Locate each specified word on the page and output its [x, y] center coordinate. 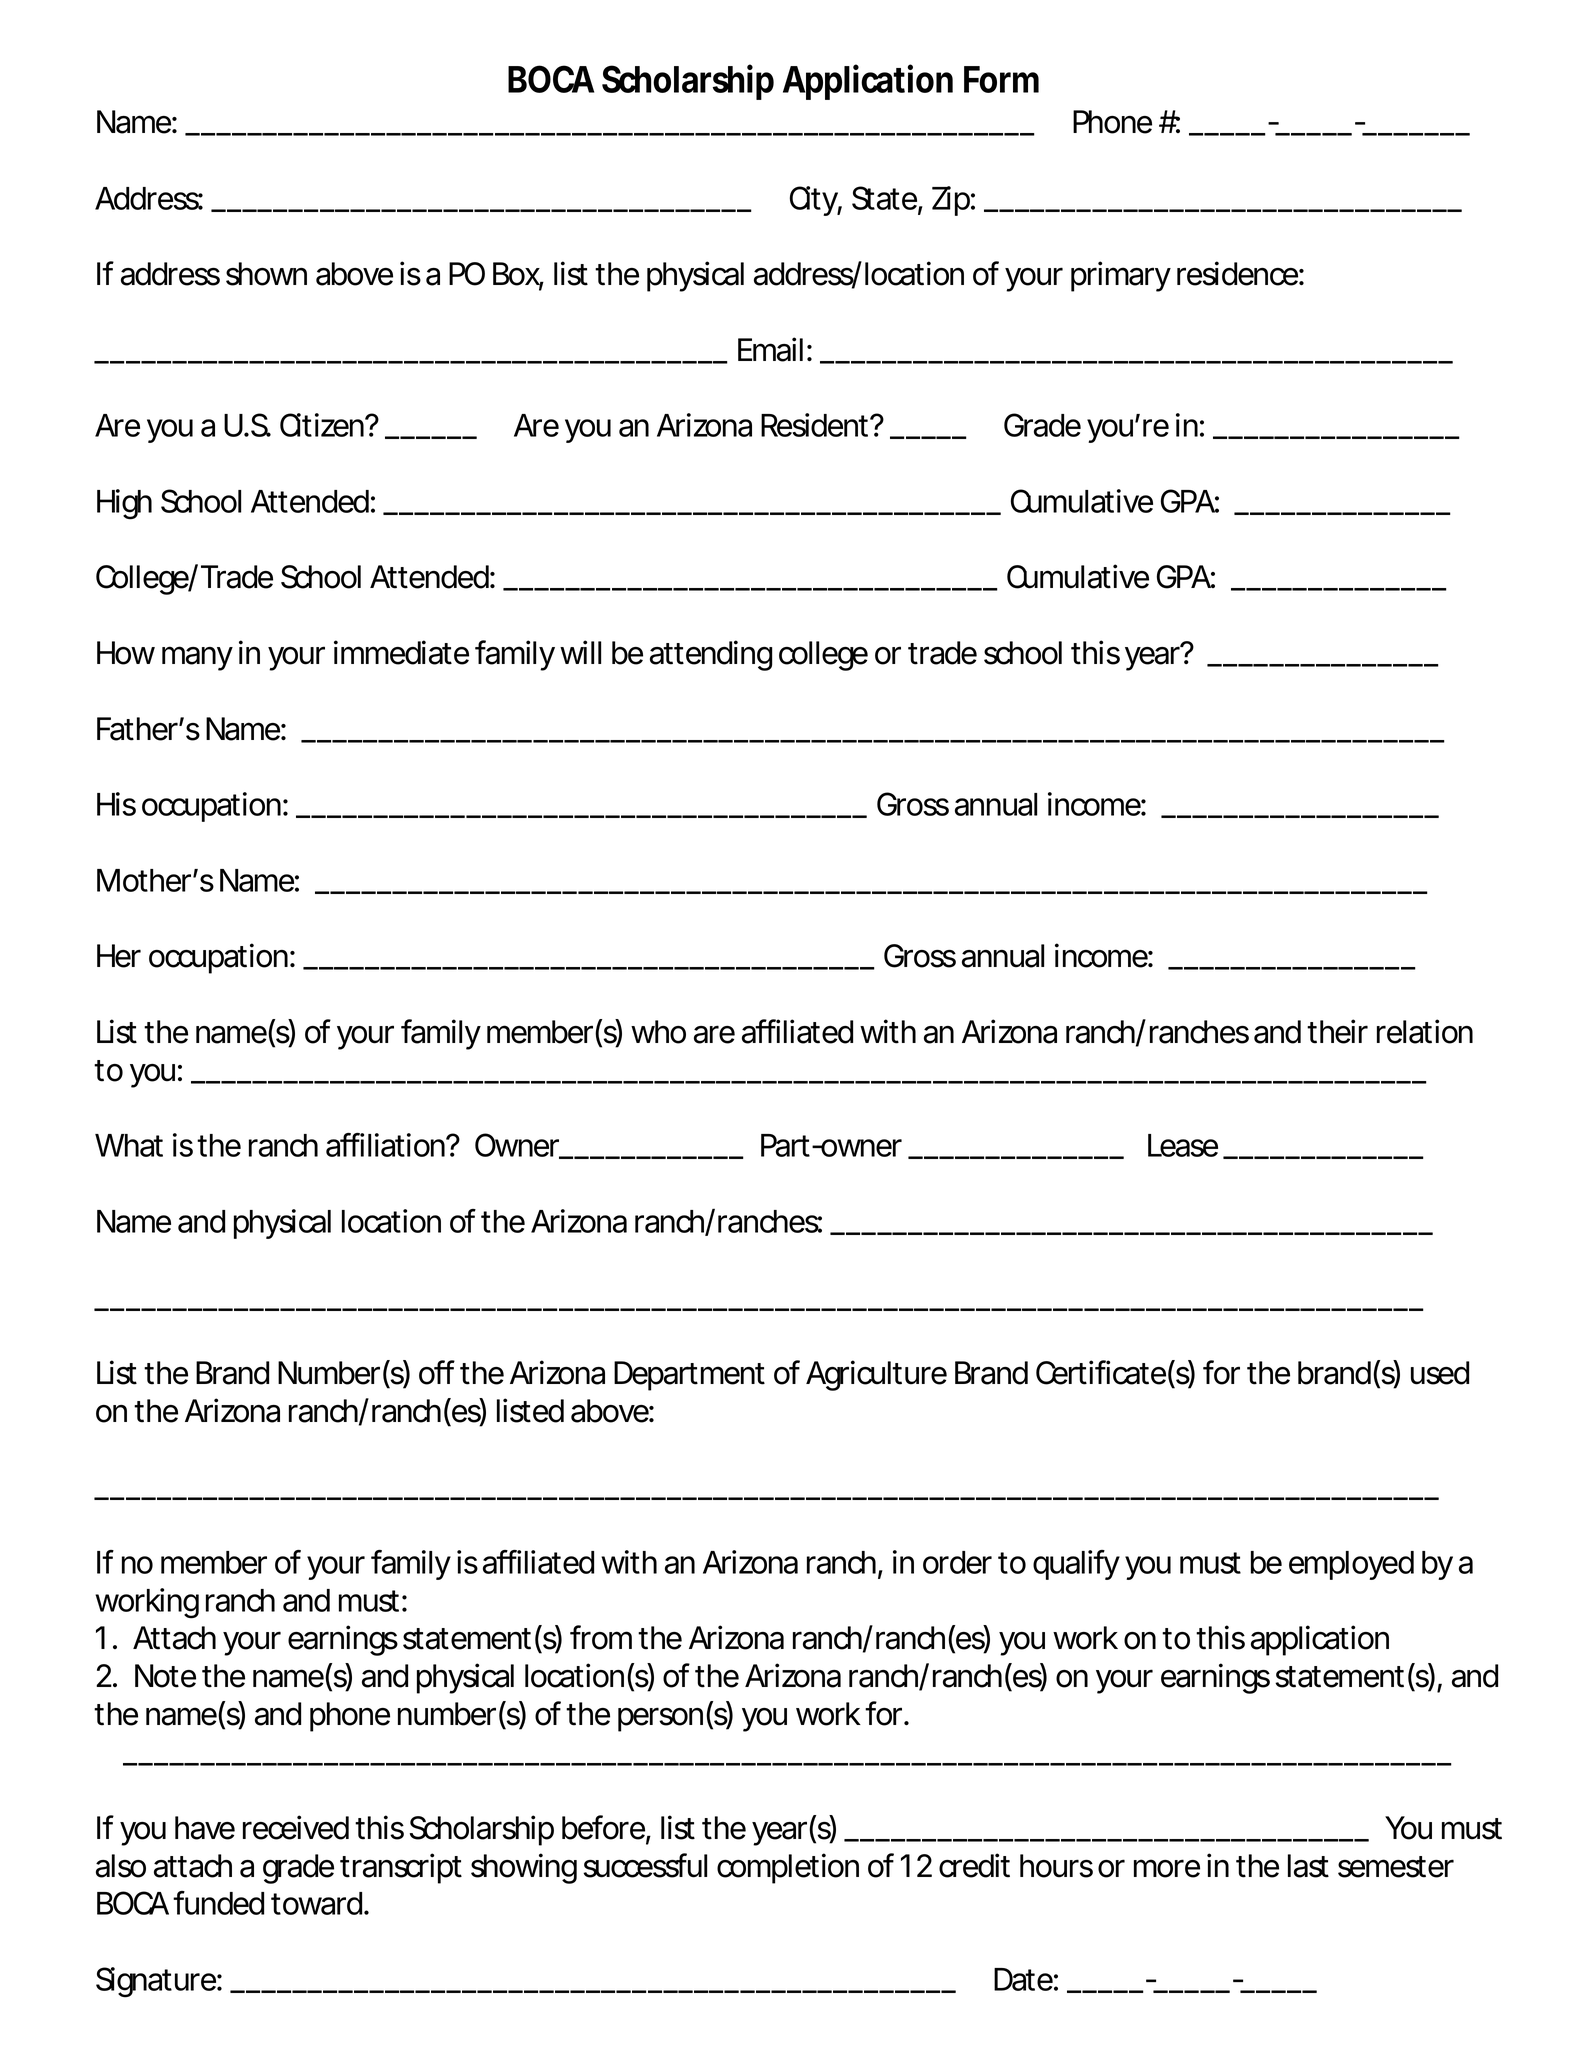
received [296, 1827]
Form [1001, 79]
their [1337, 1031]
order [957, 1562]
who [658, 1032]
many [197, 658]
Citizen [323, 425]
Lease [1183, 1145]
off [437, 1372]
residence [1238, 273]
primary [1121, 276]
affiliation [387, 1145]
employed [1351, 1565]
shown [266, 274]
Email [770, 349]
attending [711, 655]
